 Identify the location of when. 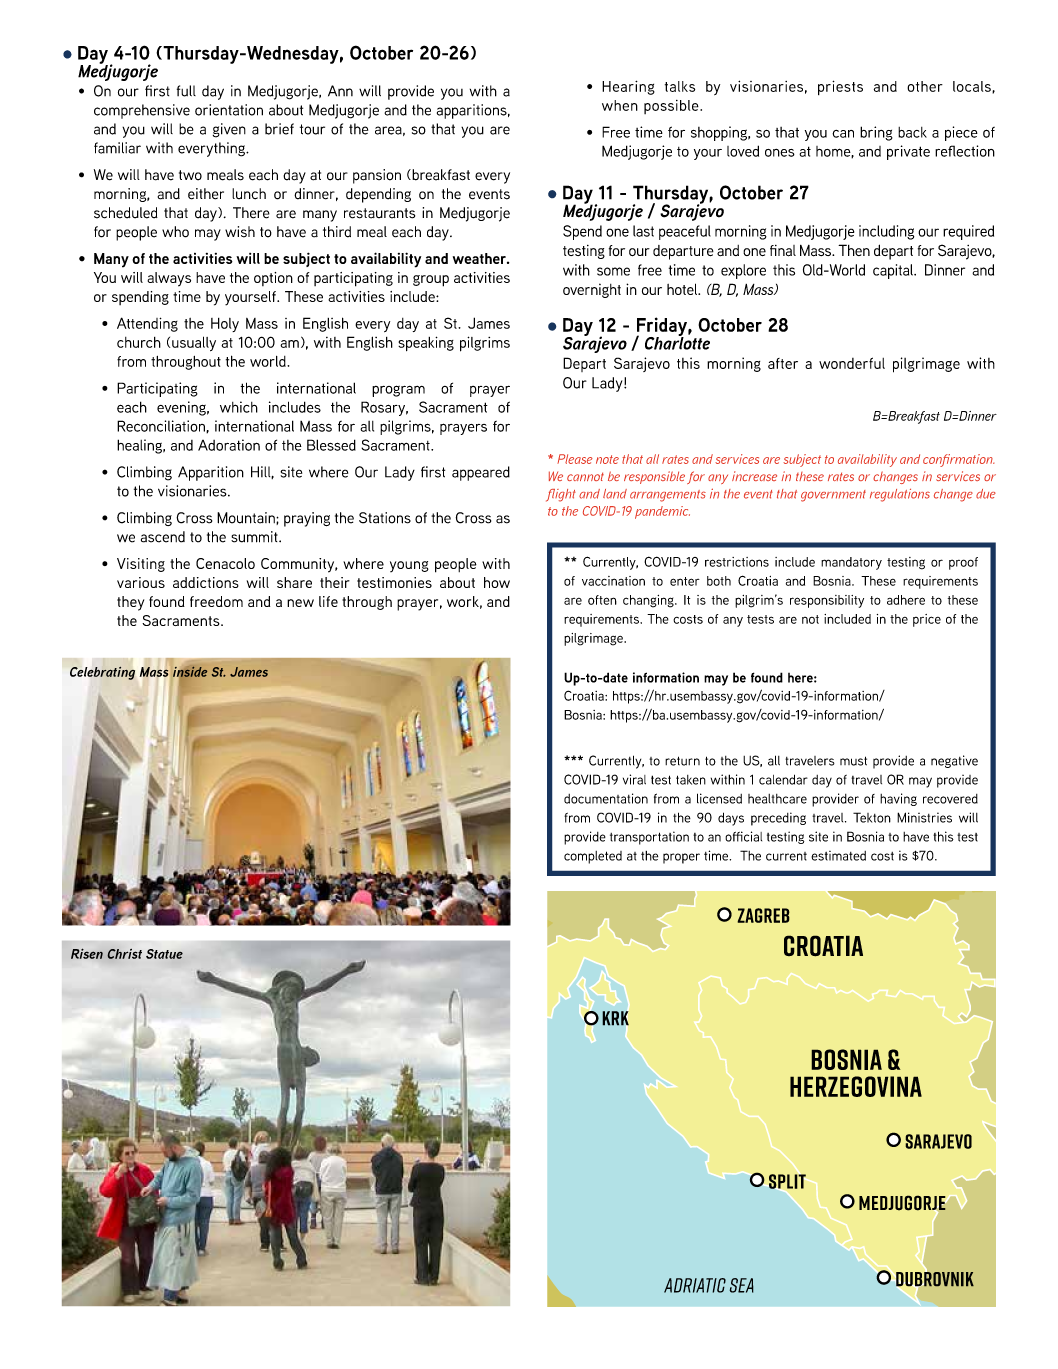
(620, 105).
